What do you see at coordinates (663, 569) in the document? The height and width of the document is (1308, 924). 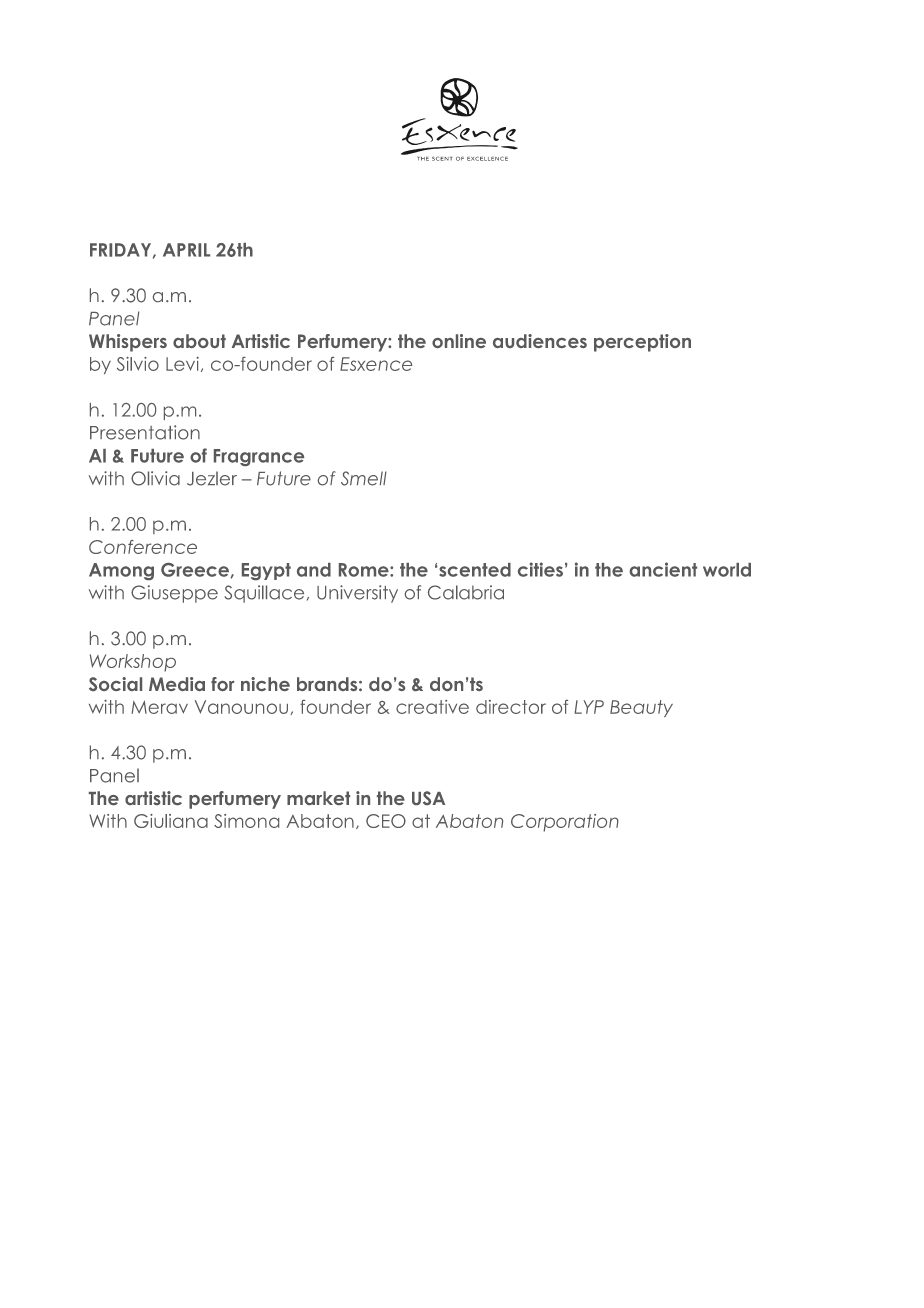 I see `ancient` at bounding box center [663, 569].
